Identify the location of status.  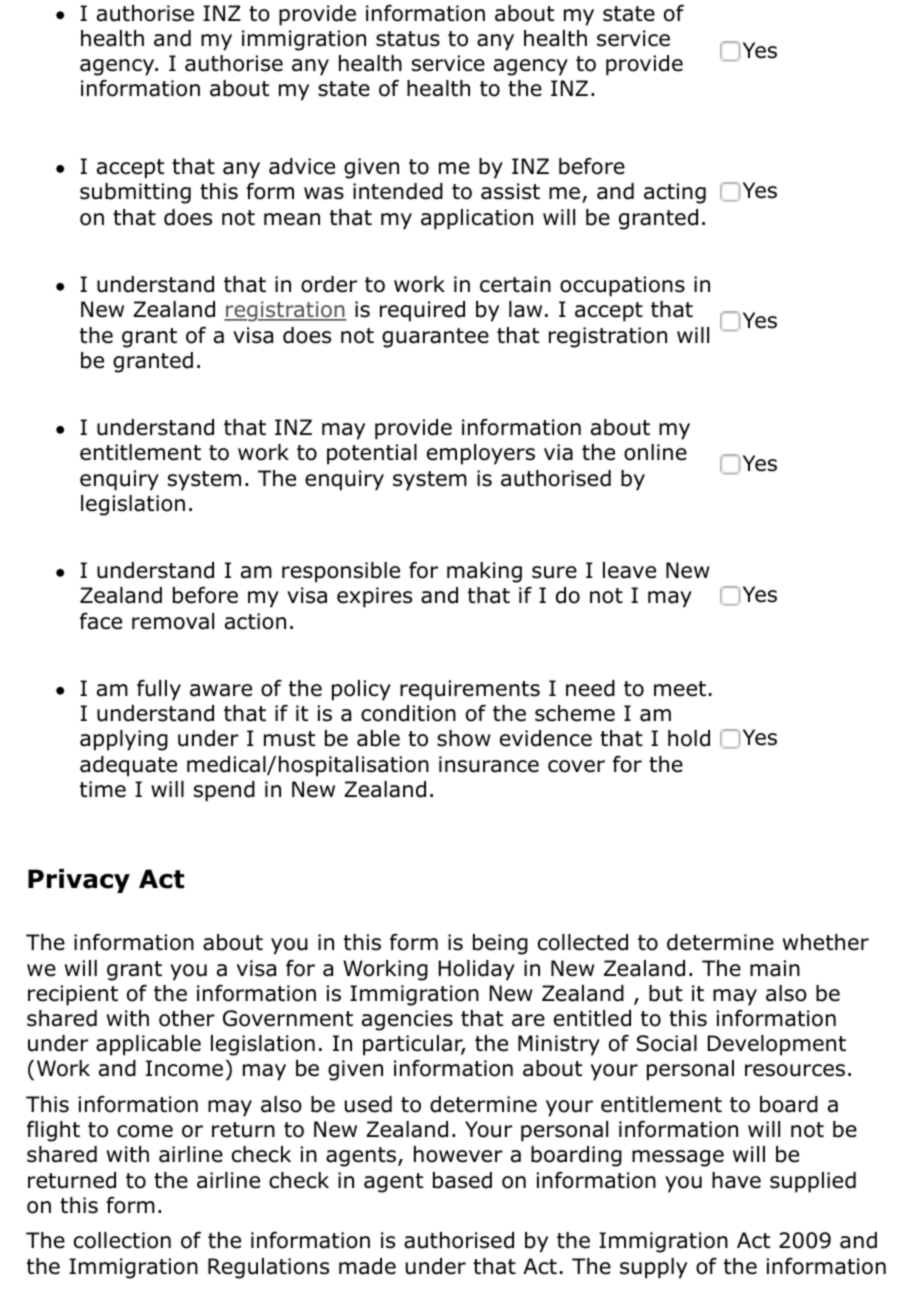
(408, 39).
